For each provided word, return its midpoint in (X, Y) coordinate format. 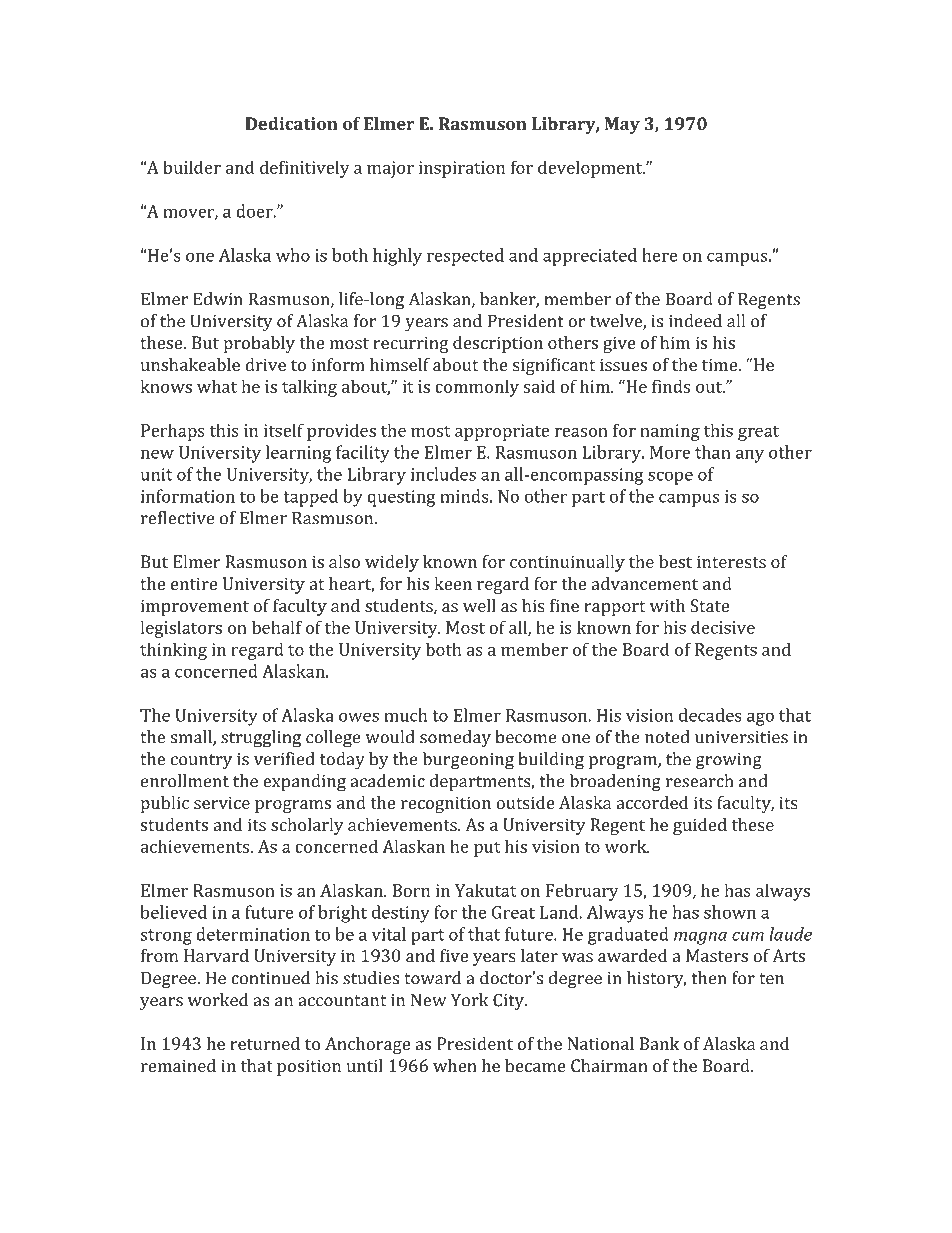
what (217, 386)
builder (192, 167)
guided (700, 826)
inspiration (462, 169)
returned (265, 1043)
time (720, 364)
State (709, 605)
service (222, 802)
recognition (446, 804)
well (479, 605)
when (455, 1065)
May (622, 125)
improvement (195, 607)
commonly (477, 388)
